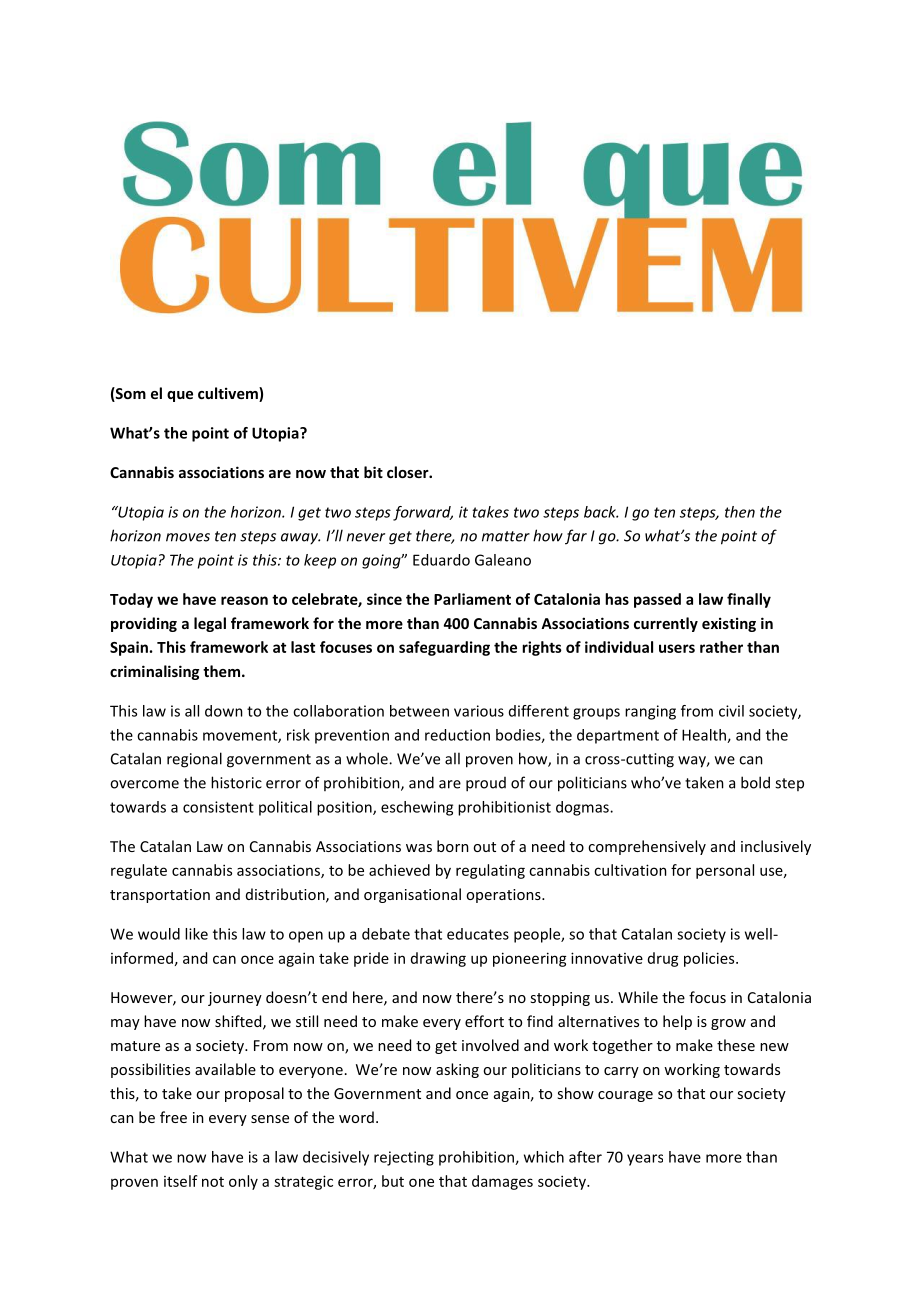  What do you see at coordinates (657, 600) in the page?
I see `passed` at bounding box center [657, 600].
